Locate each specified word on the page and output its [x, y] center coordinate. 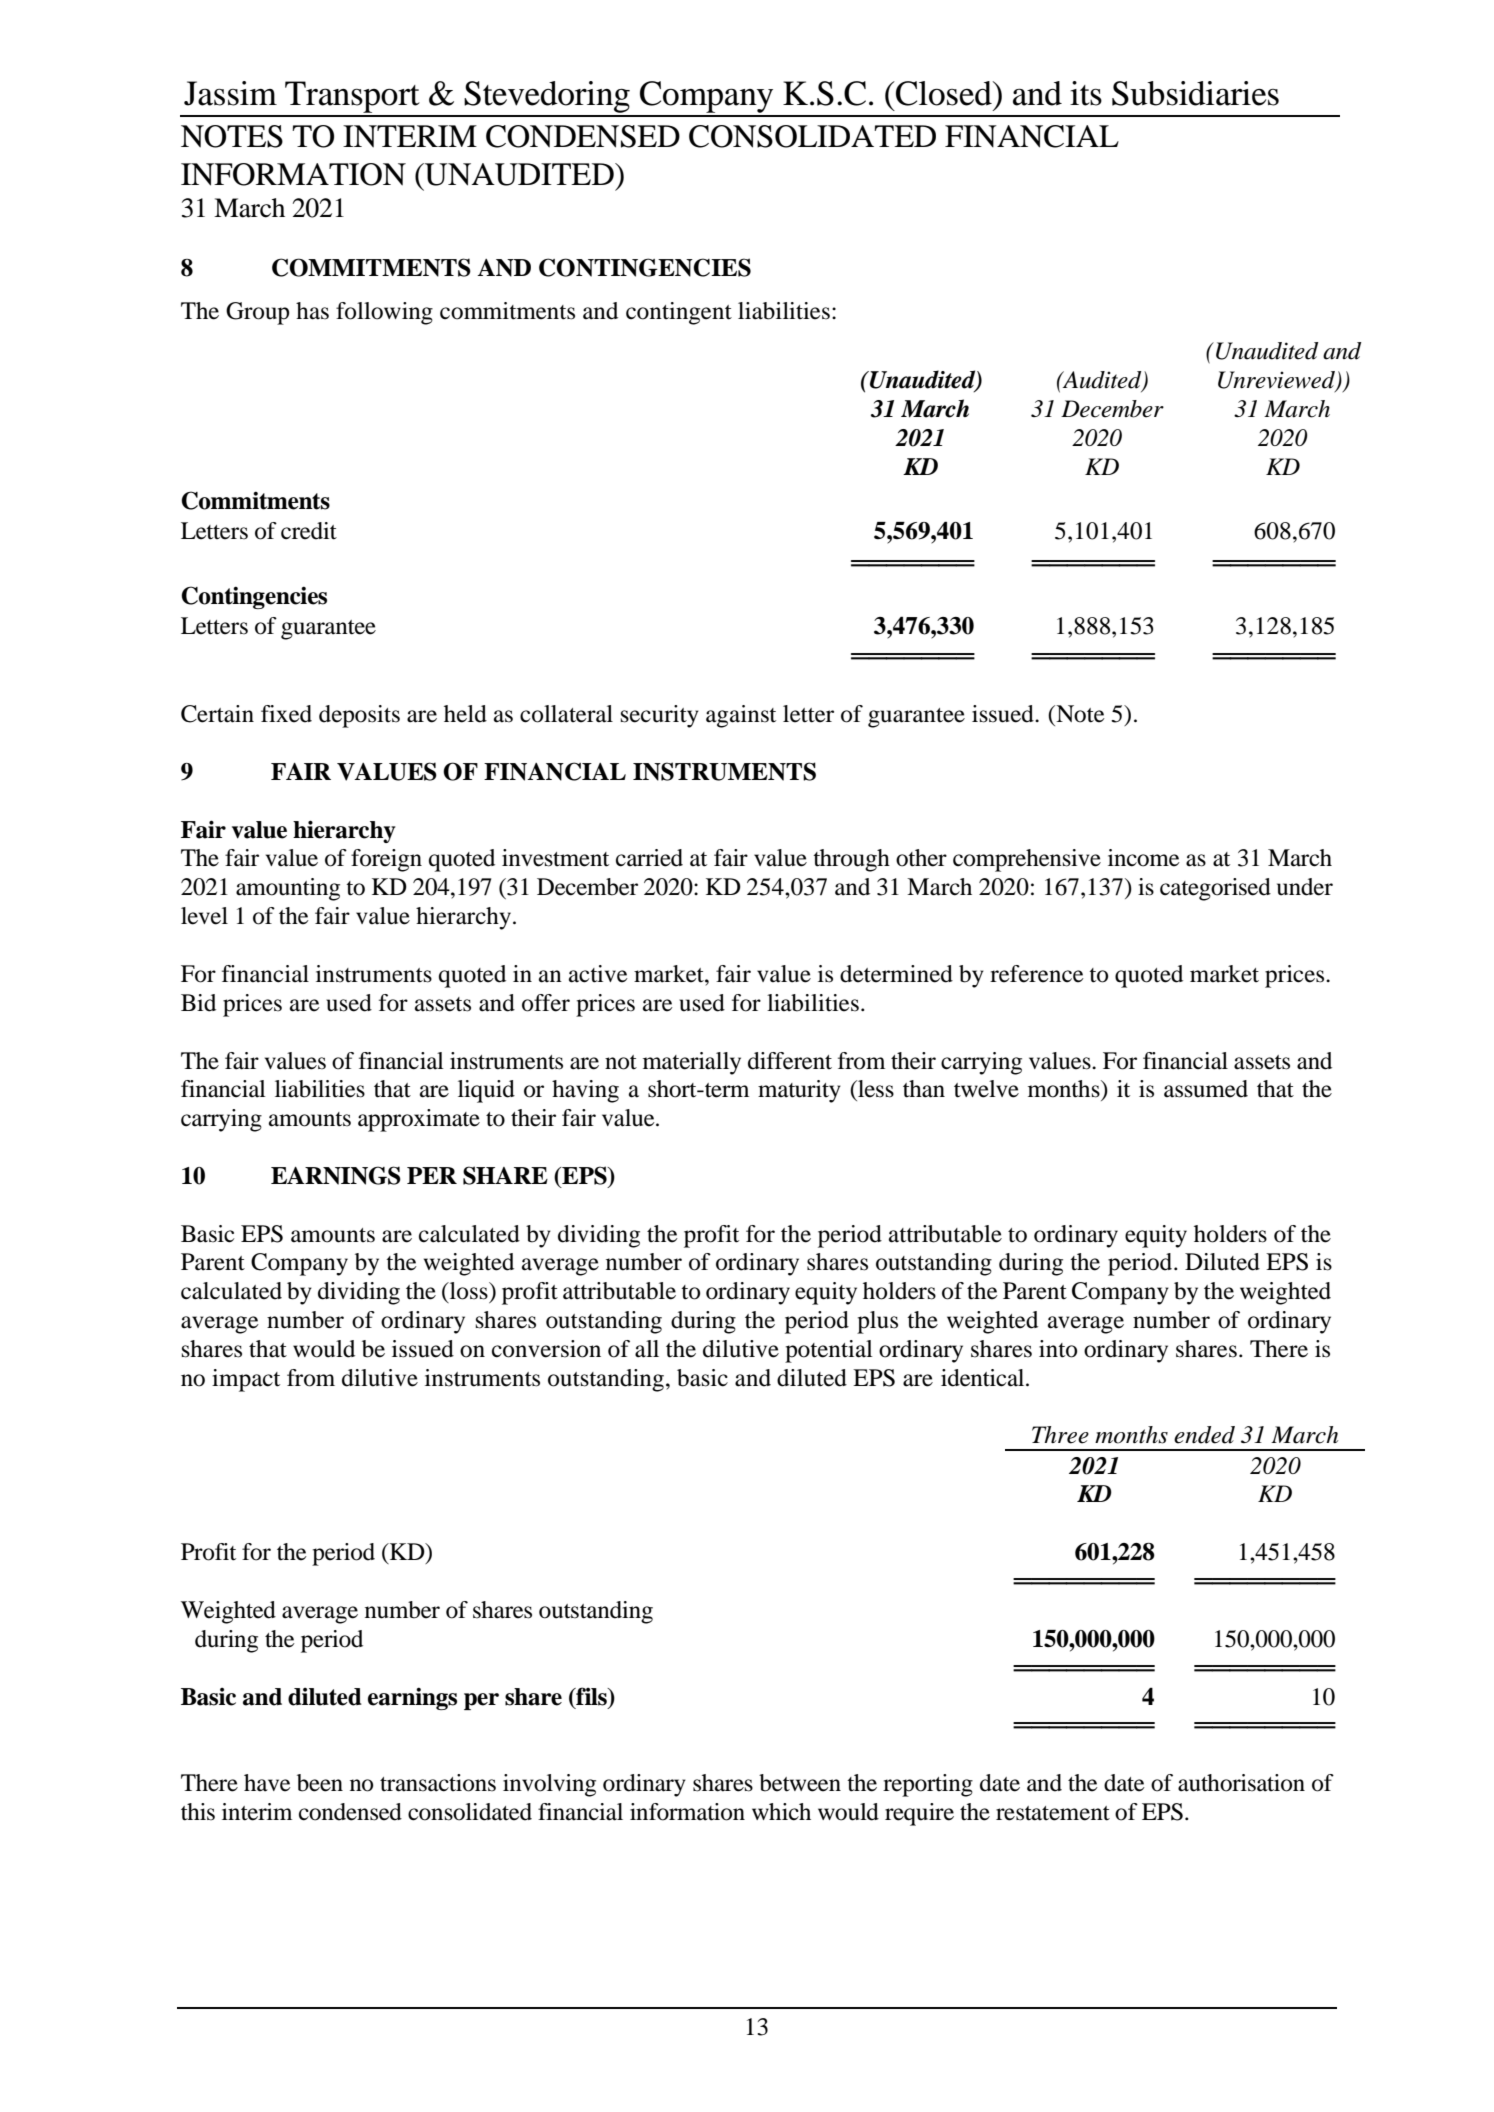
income [1144, 858]
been [320, 1783]
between [800, 1783]
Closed [944, 93]
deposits [359, 716]
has [312, 311]
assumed [1206, 1089]
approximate [419, 1120]
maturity [799, 1091]
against [741, 716]
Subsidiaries [1195, 93]
